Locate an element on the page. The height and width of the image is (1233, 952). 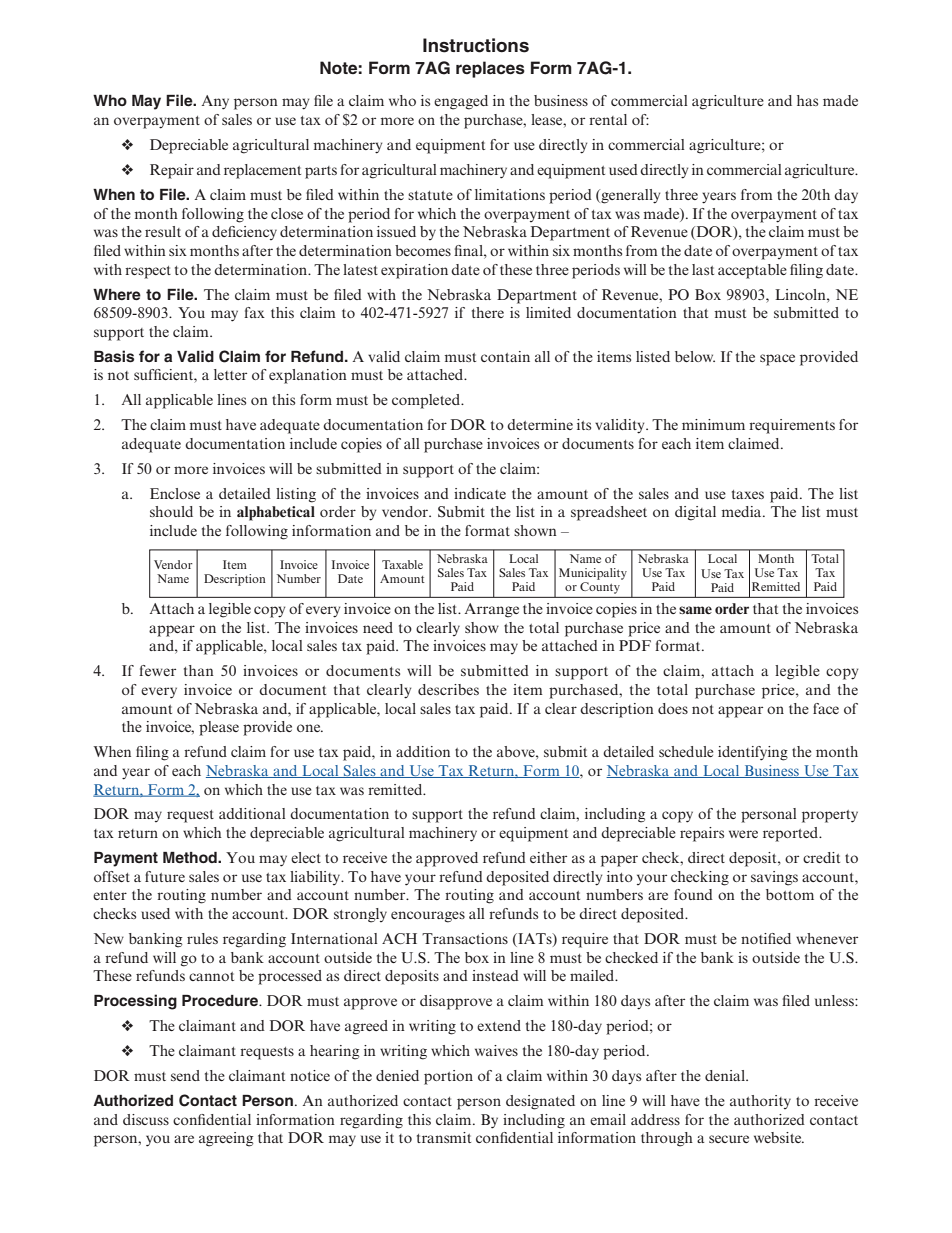
rental is located at coordinates (608, 119).
